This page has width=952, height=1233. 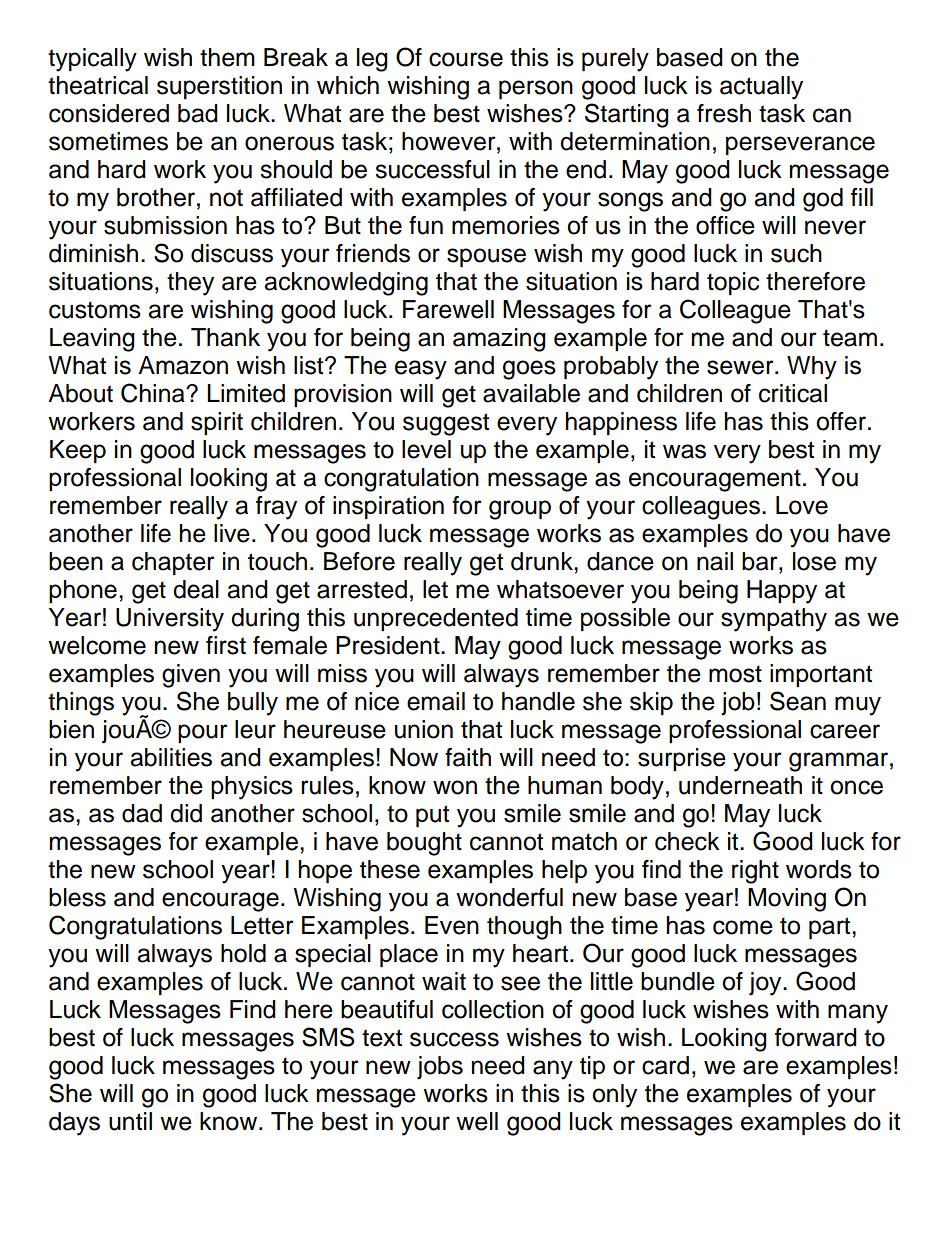 I want to click on jobs, so click(x=440, y=1068).
